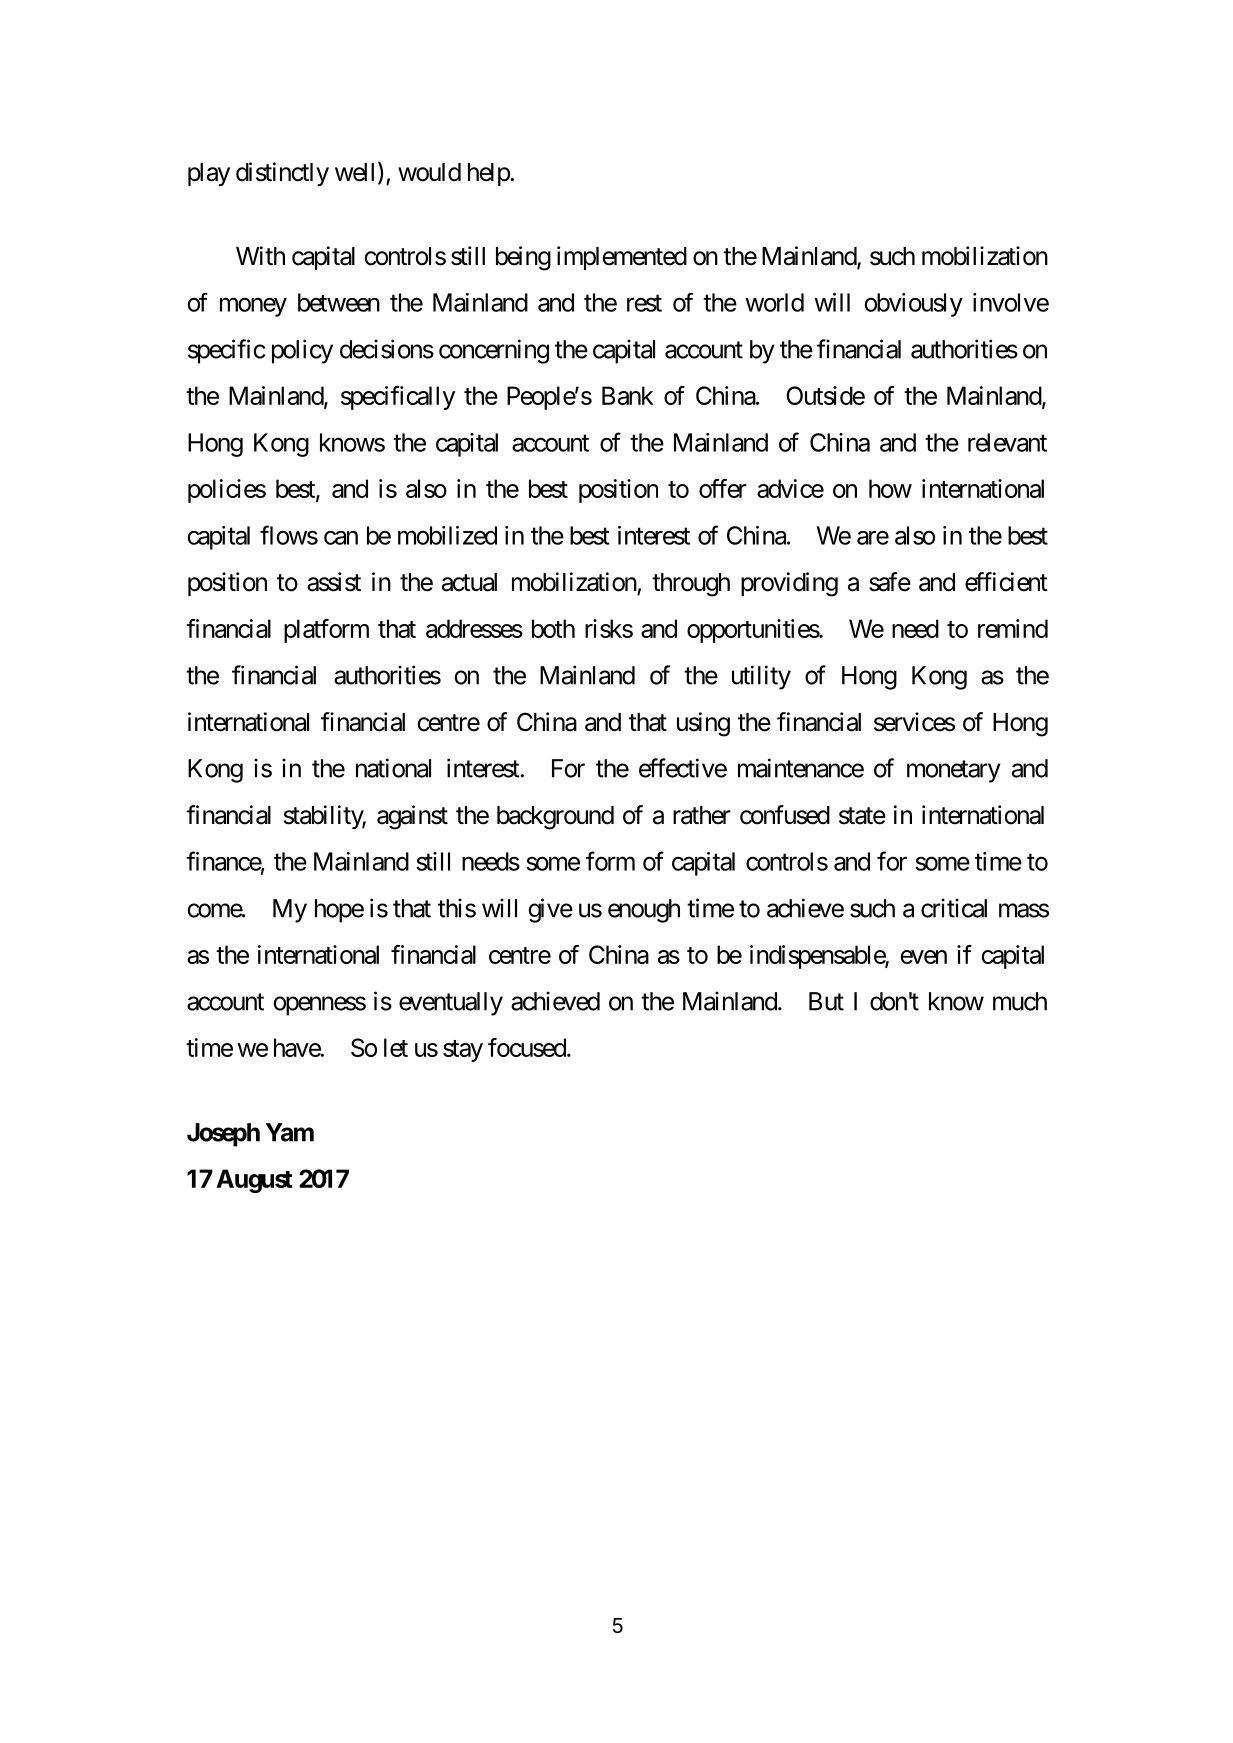  What do you see at coordinates (890, 488) in the screenshot?
I see `how` at bounding box center [890, 488].
